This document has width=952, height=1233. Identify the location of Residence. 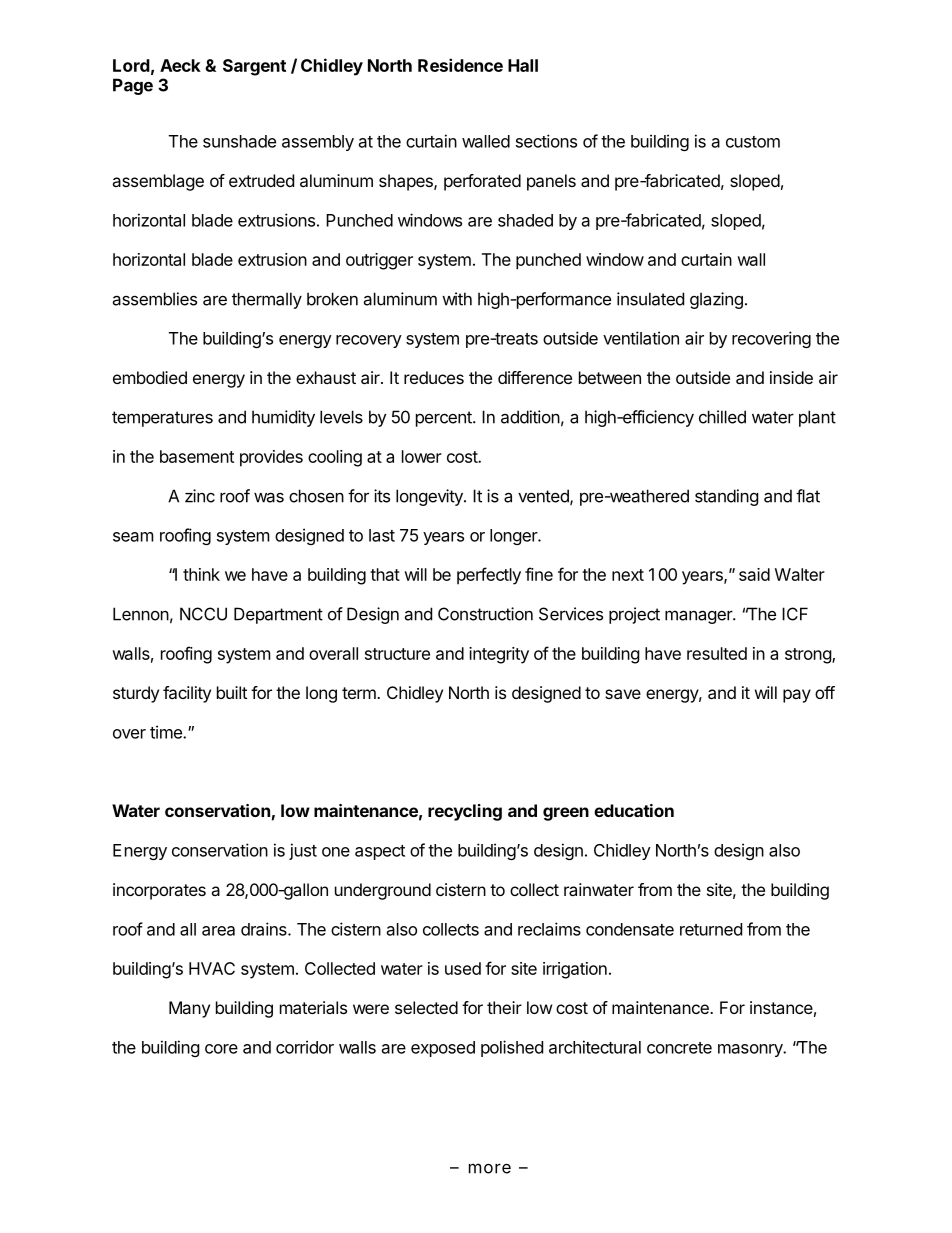
(460, 65).
